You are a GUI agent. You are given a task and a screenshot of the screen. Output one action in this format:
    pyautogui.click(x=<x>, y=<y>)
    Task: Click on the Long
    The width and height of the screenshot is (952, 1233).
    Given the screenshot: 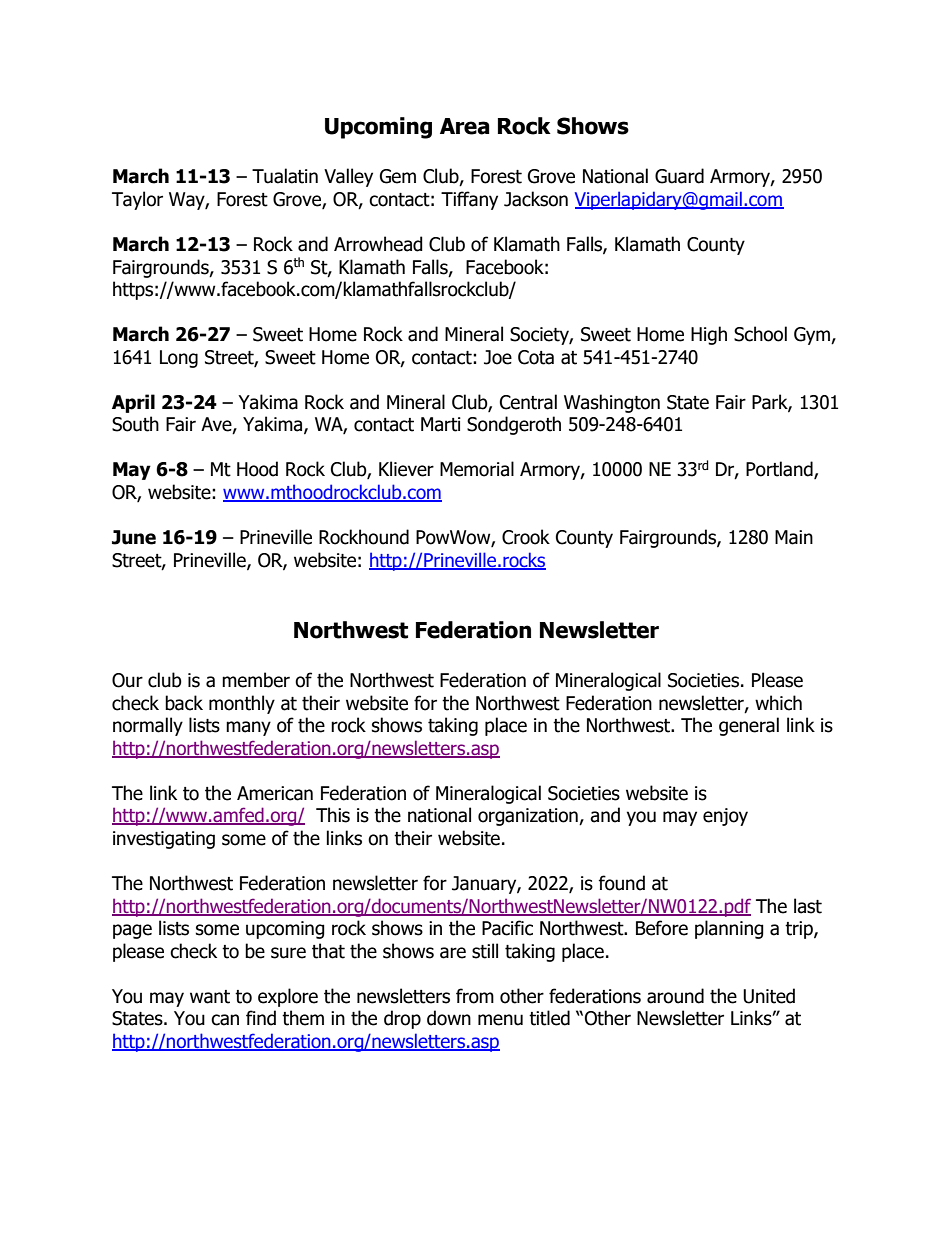 What is the action you would take?
    pyautogui.click(x=179, y=359)
